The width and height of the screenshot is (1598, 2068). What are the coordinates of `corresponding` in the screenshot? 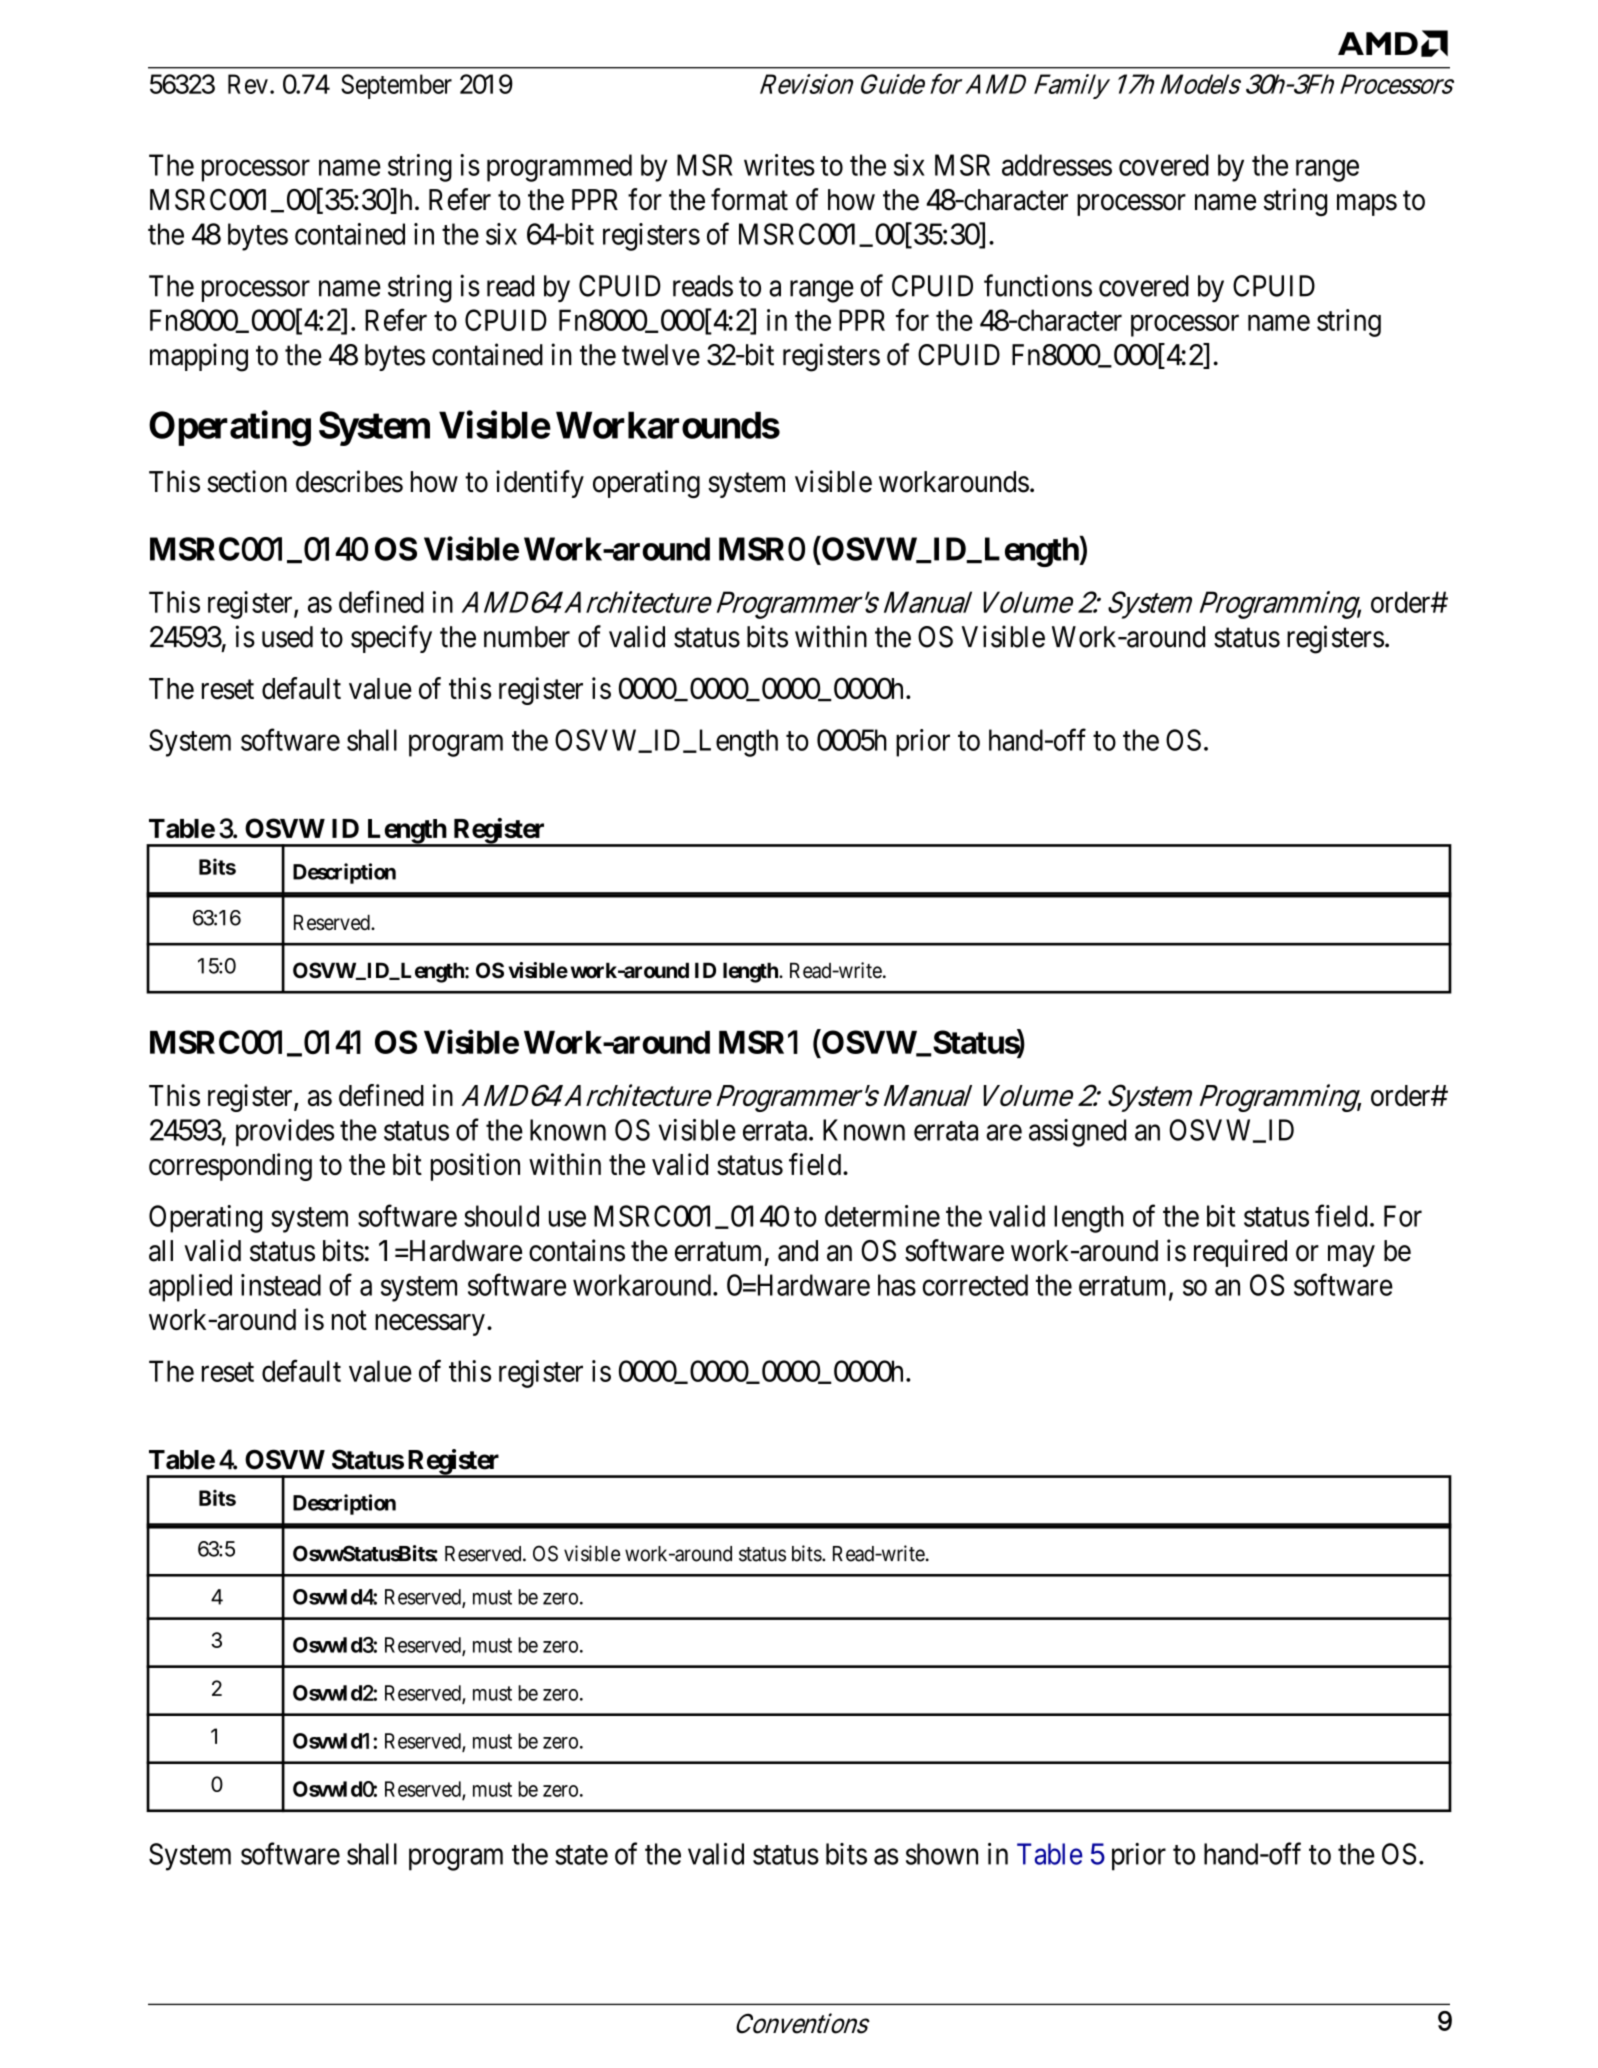 It's located at (230, 1167).
